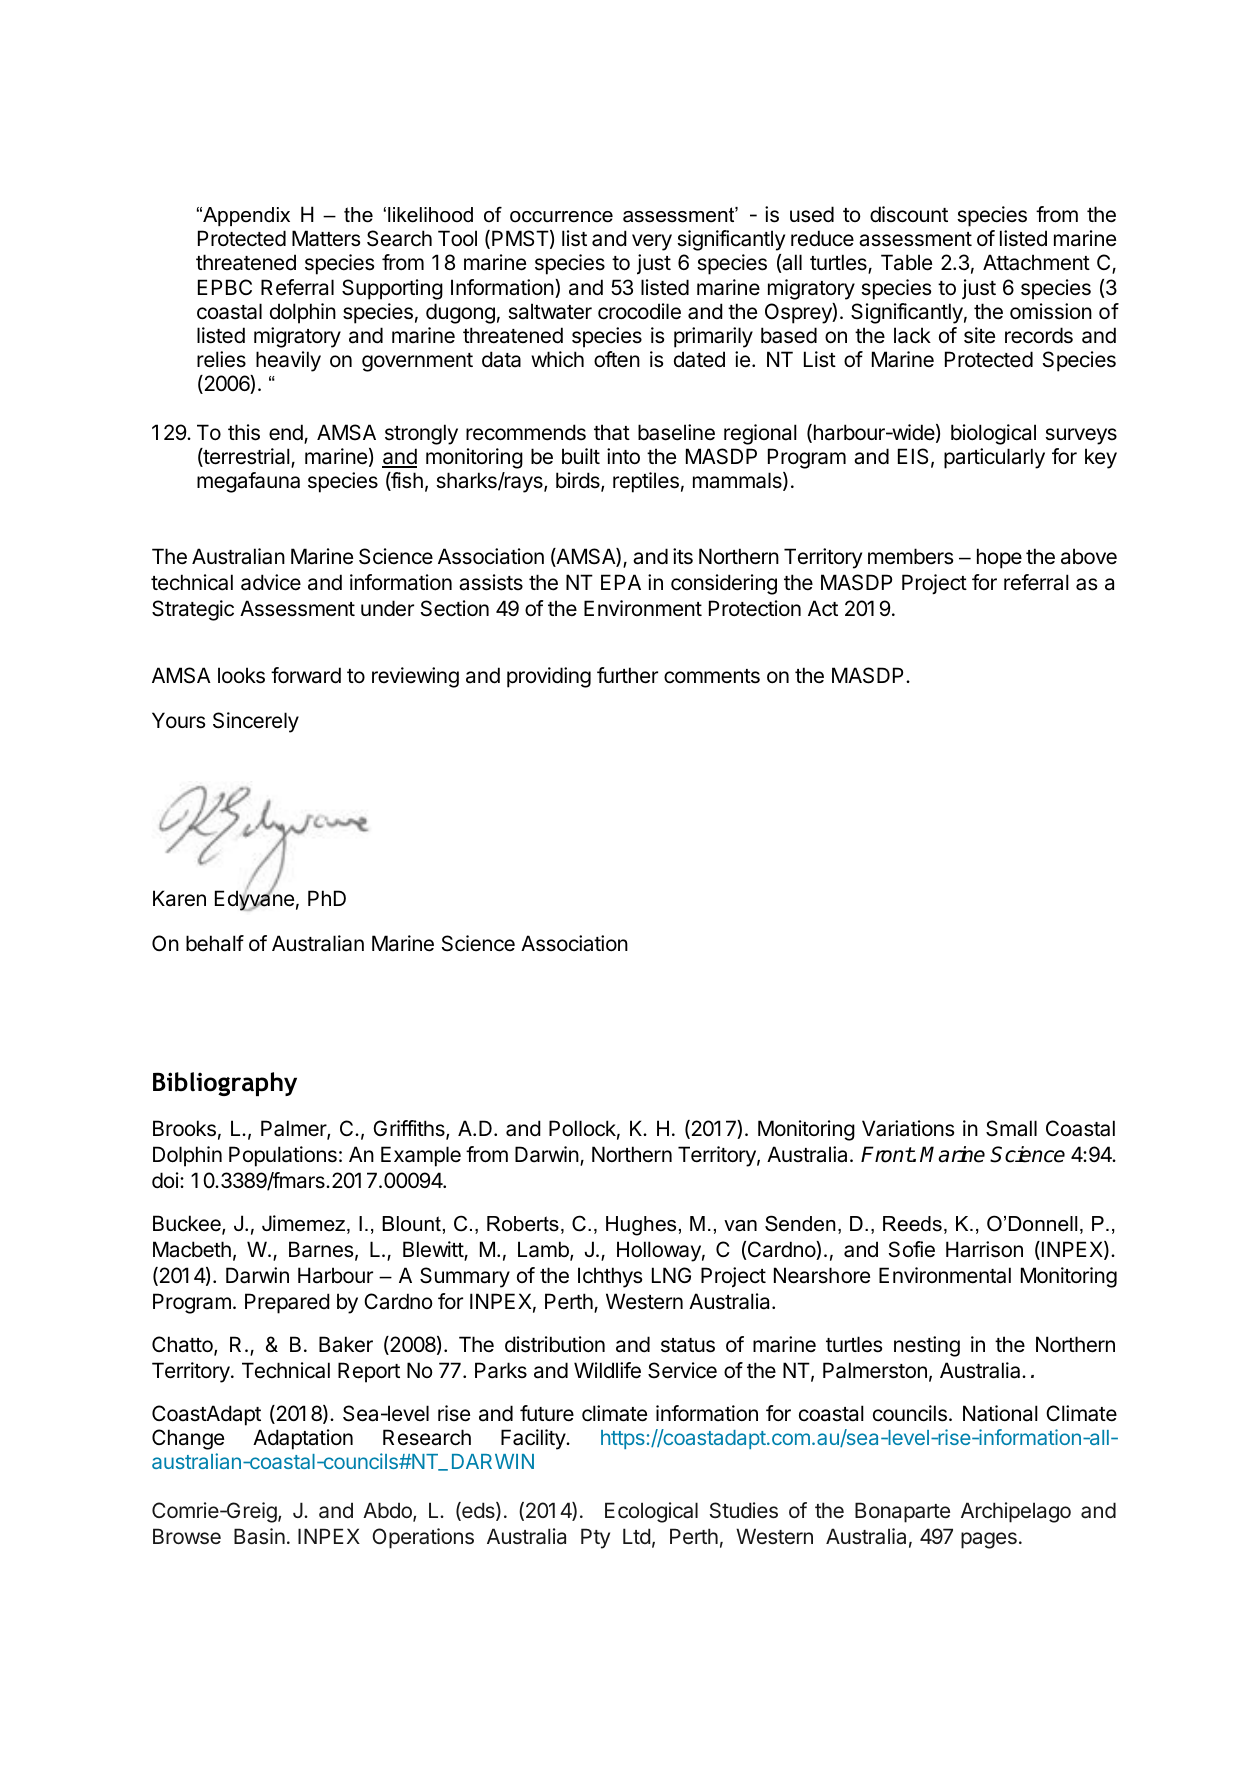 The height and width of the image is (1769, 1251). Describe the element at coordinates (641, 1226) in the image. I see `Hughes` at that location.
